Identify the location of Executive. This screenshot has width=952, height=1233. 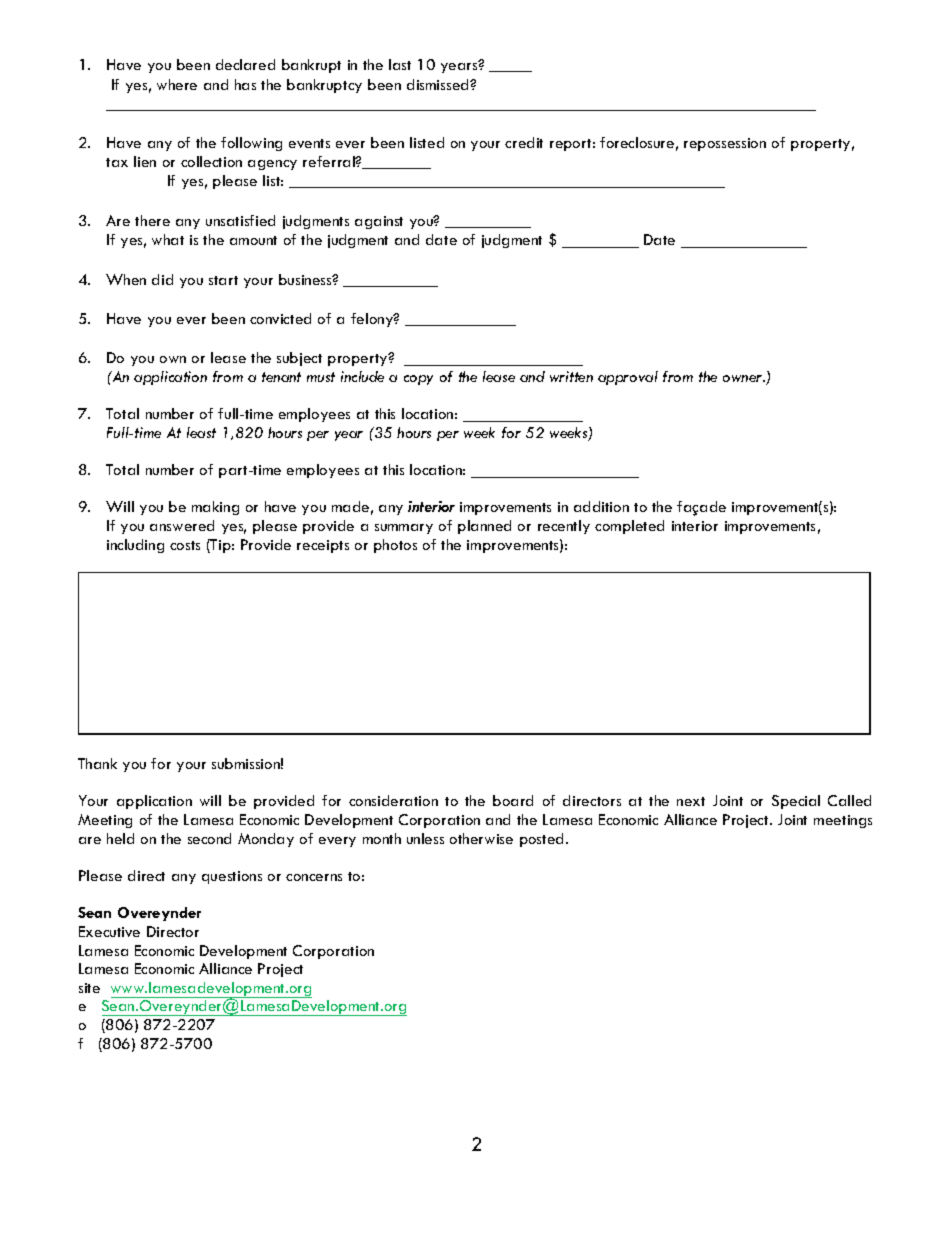
(109, 931).
